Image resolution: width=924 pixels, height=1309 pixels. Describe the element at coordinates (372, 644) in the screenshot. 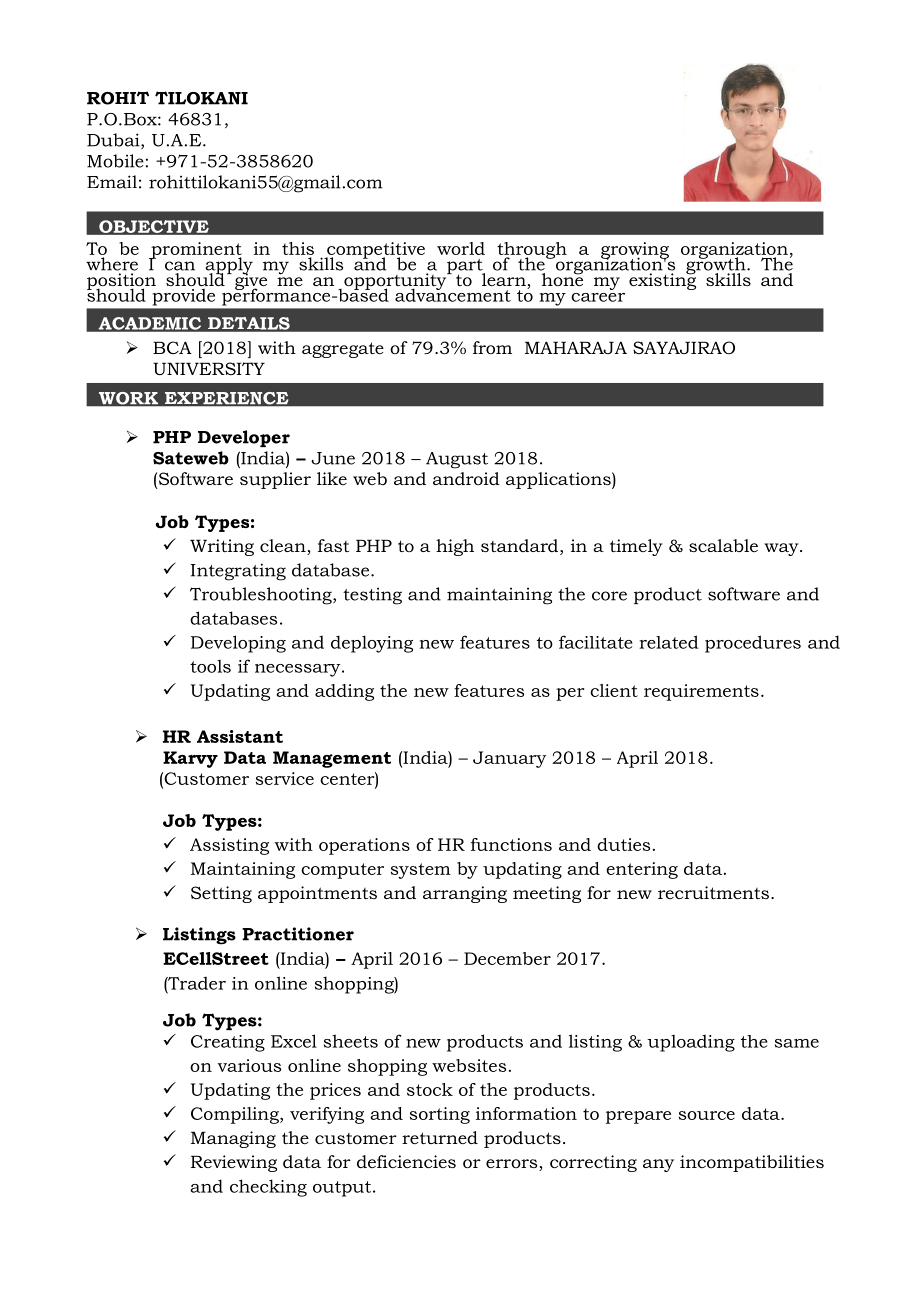

I see `deploying` at that location.
